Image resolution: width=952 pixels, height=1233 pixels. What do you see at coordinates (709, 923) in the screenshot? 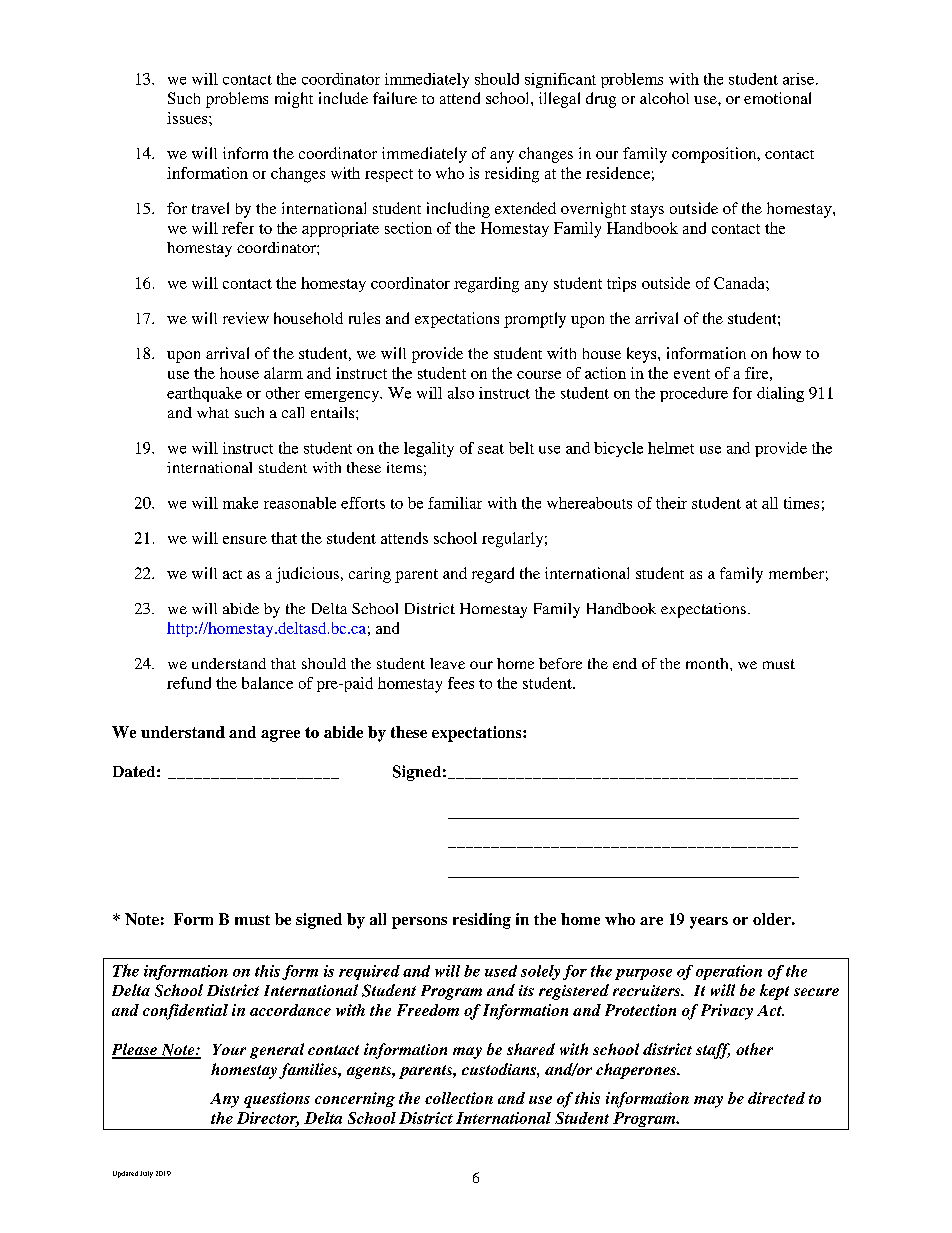
I see `years` at bounding box center [709, 923].
